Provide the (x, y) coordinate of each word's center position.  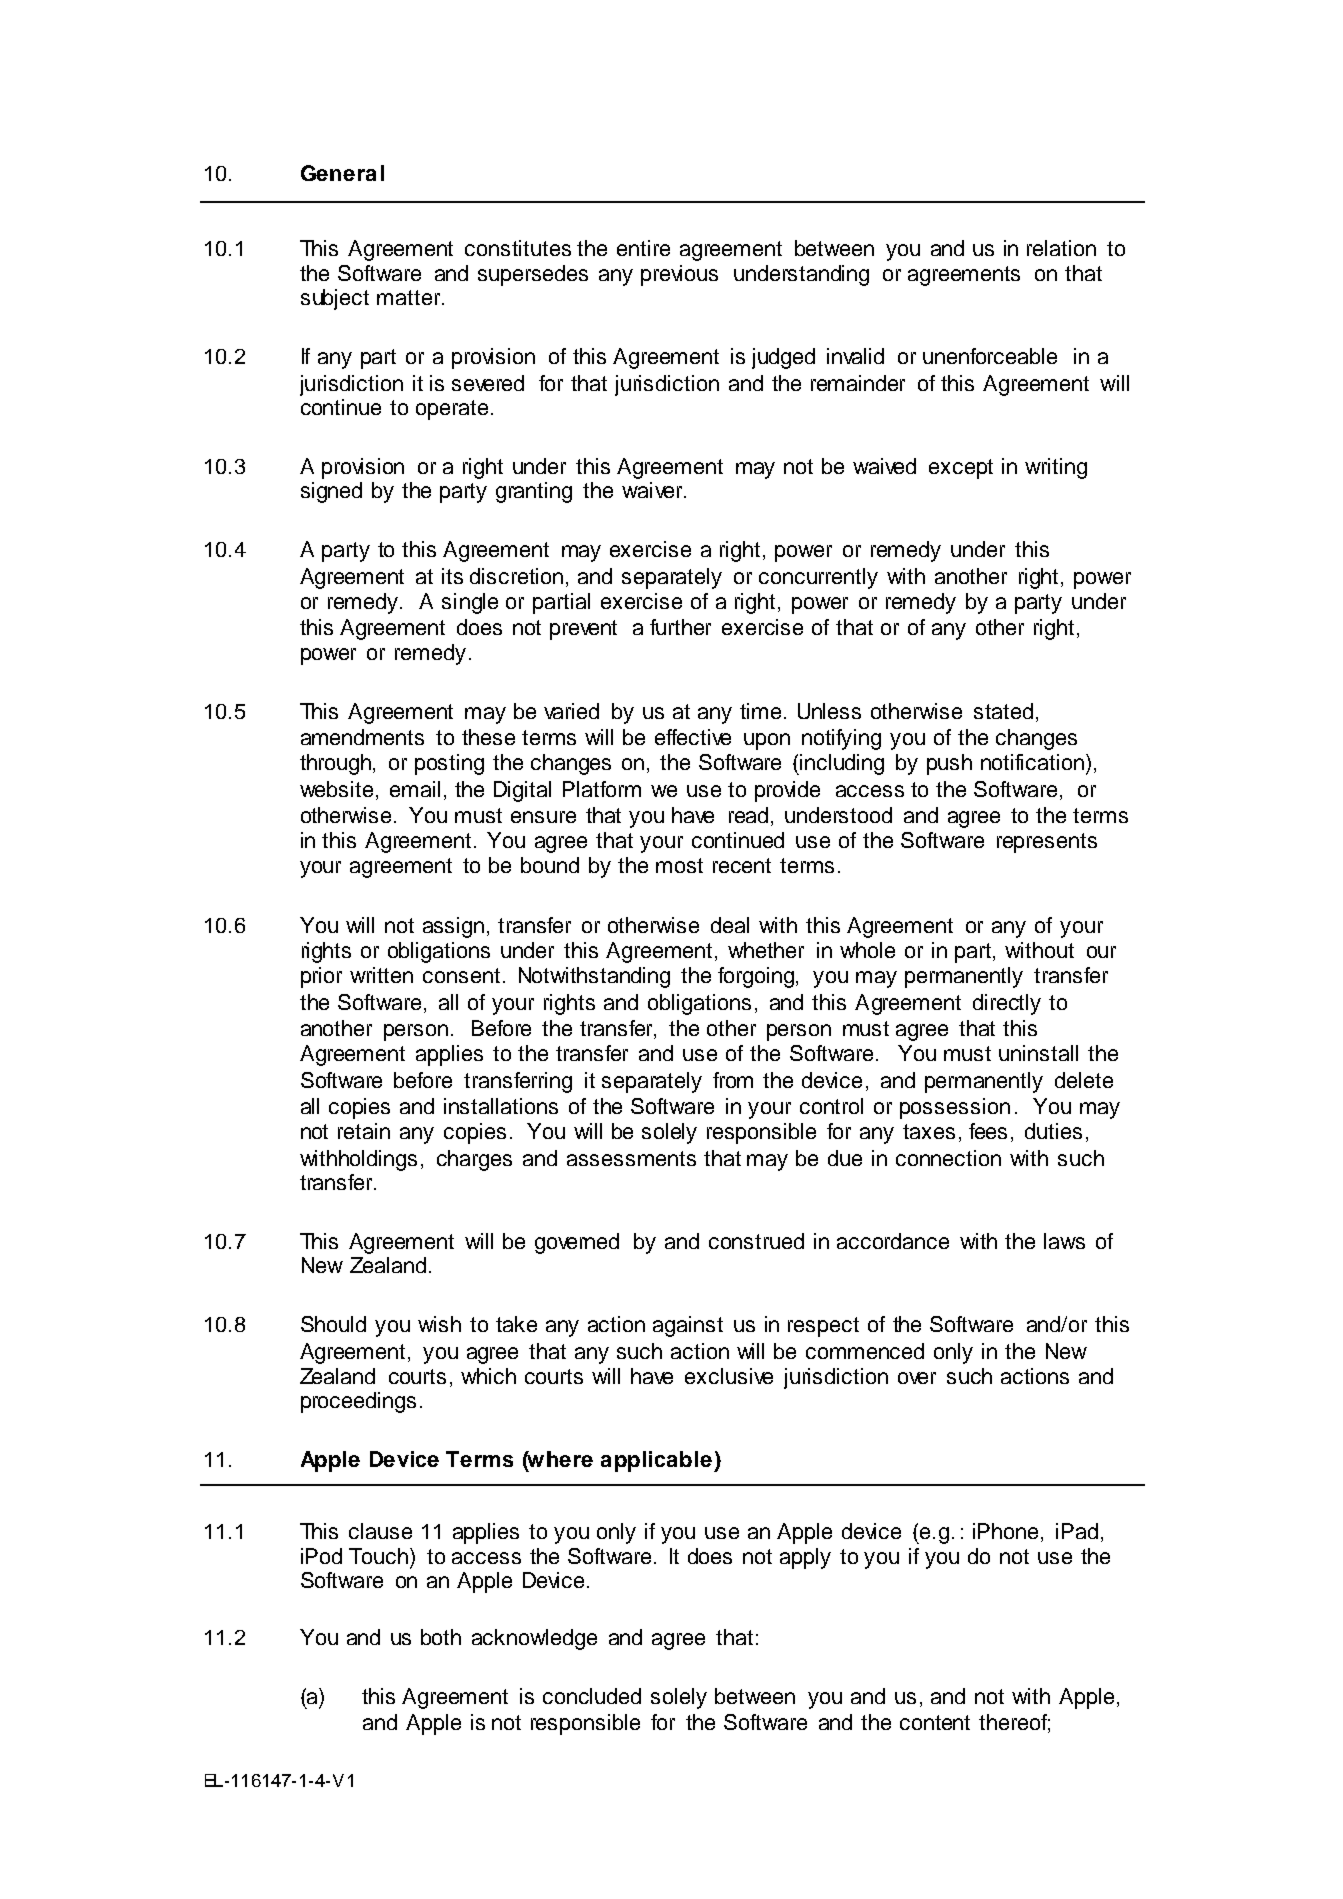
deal (730, 925)
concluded (592, 1696)
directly (1007, 1004)
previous (679, 275)
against (688, 1326)
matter (410, 297)
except (961, 469)
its (452, 576)
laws (1064, 1241)
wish (439, 1324)
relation (1061, 248)
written (381, 975)
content (935, 1722)
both (441, 1637)
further (680, 627)
